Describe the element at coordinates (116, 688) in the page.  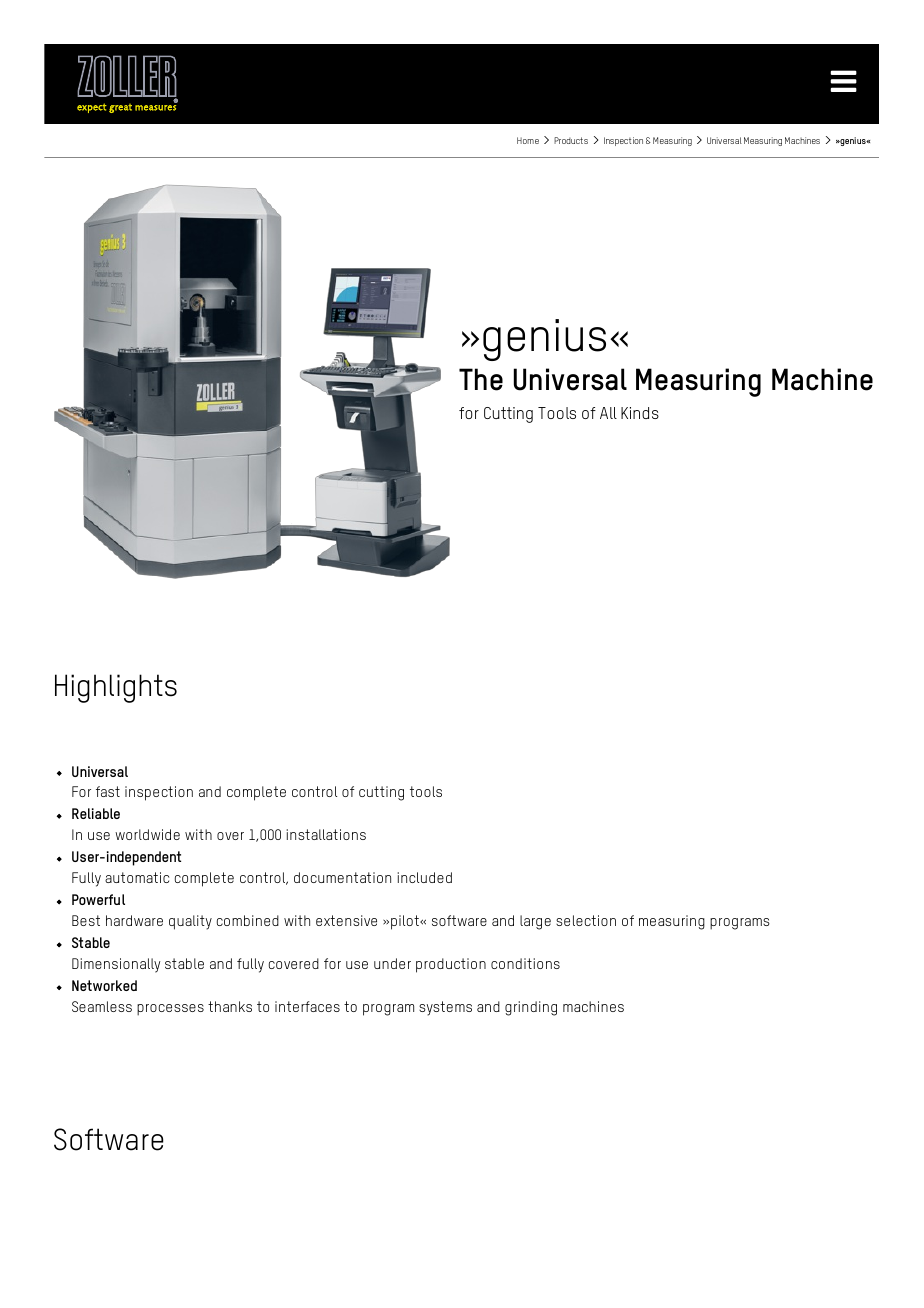
I see `Highlights` at that location.
